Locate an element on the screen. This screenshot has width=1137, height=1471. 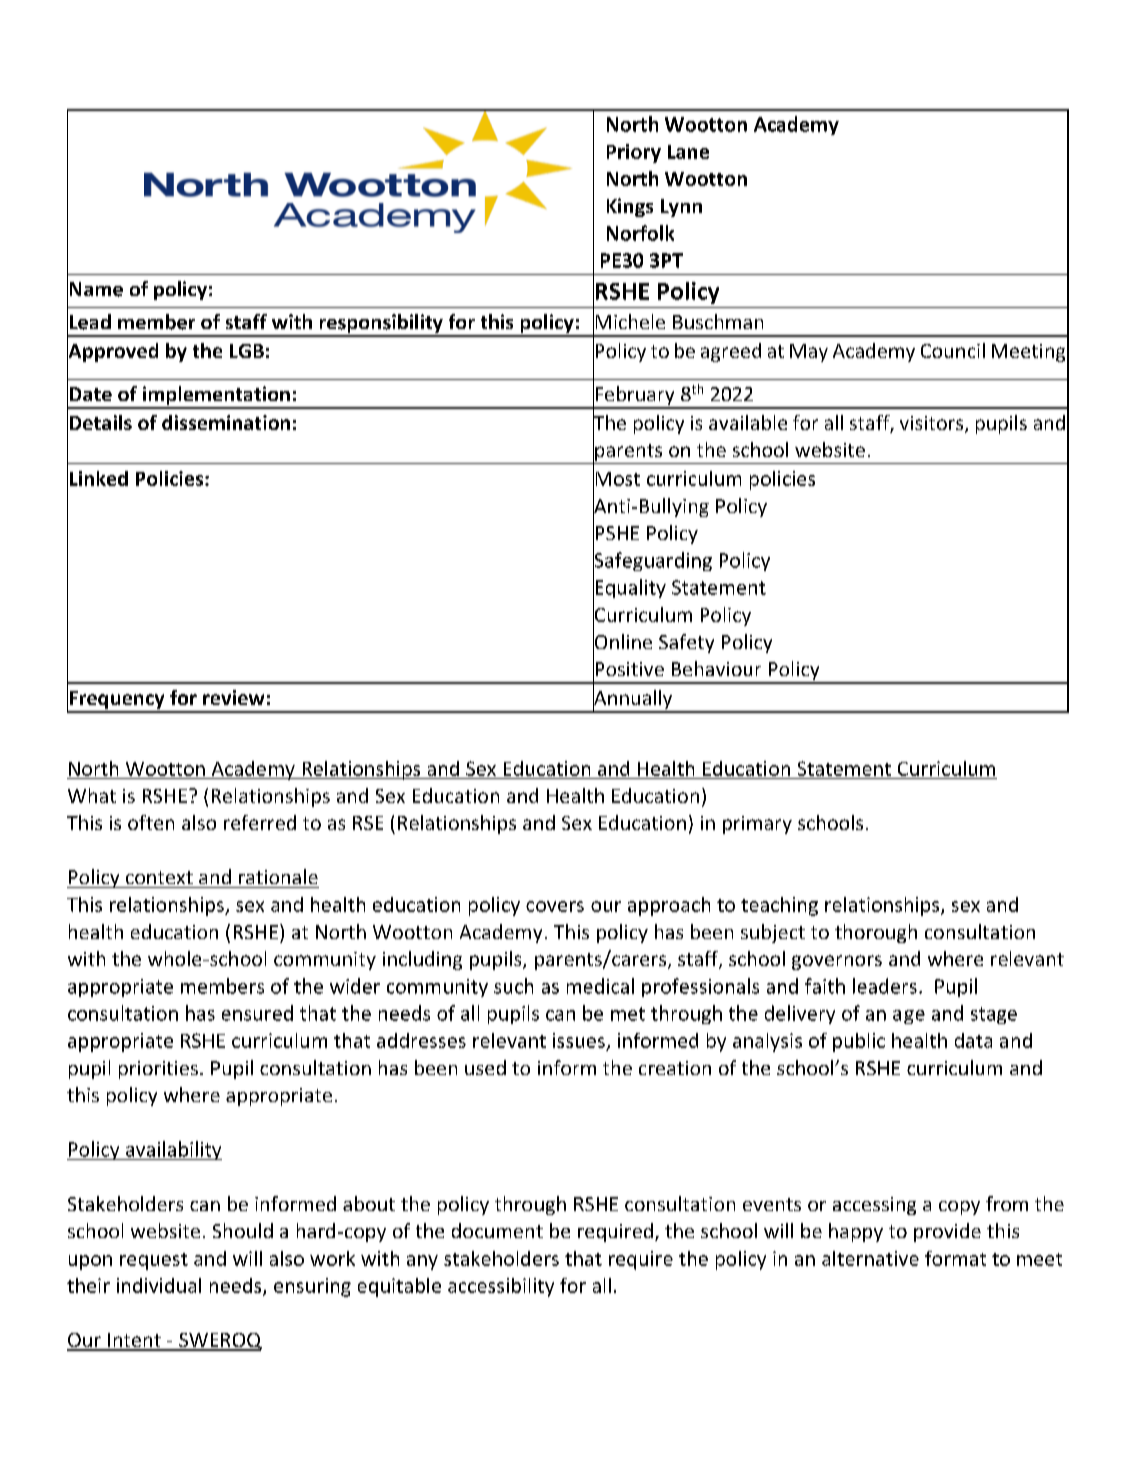
primary is located at coordinates (757, 825).
